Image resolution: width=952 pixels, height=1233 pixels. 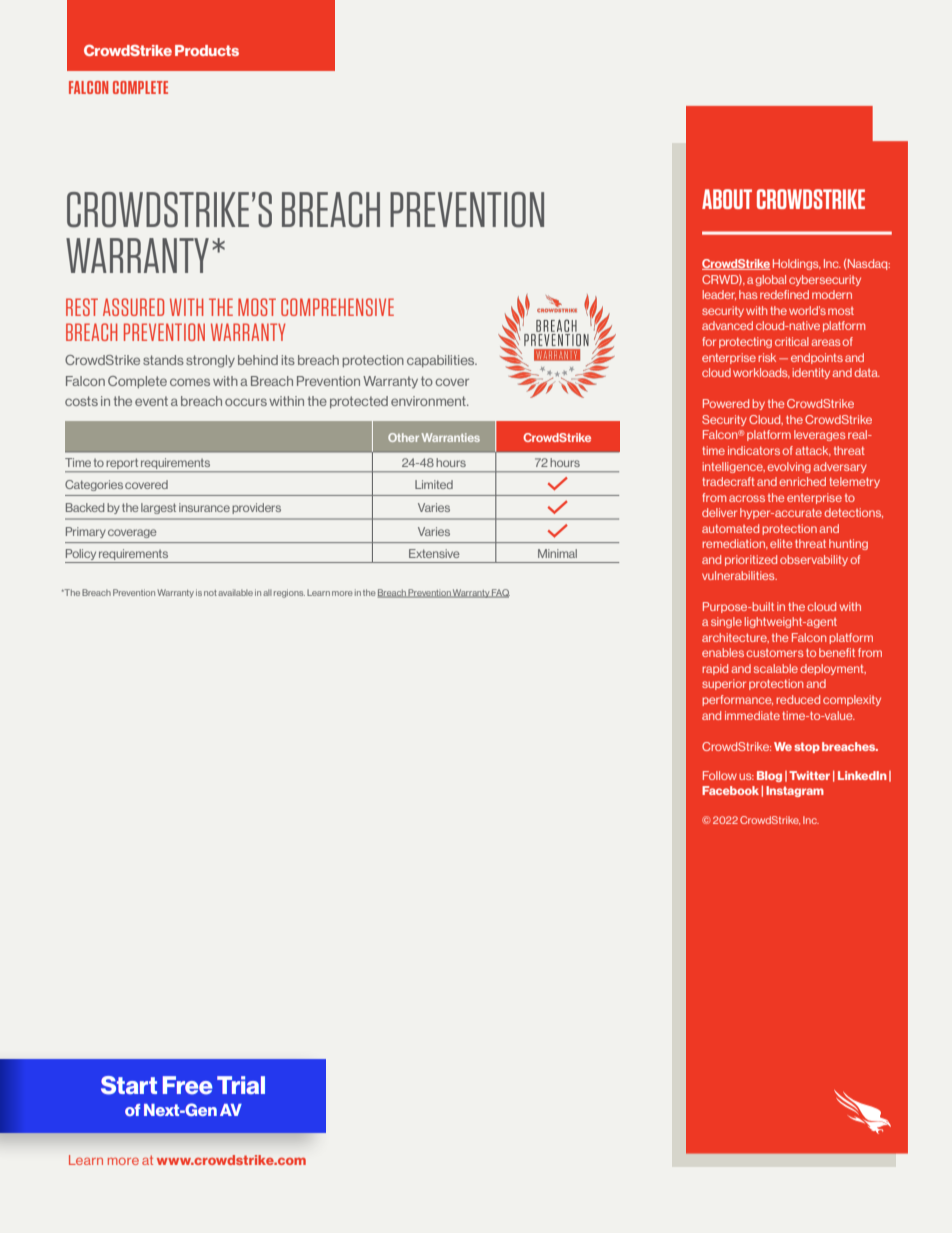 What do you see at coordinates (720, 775) in the page?
I see `Follow` at bounding box center [720, 775].
